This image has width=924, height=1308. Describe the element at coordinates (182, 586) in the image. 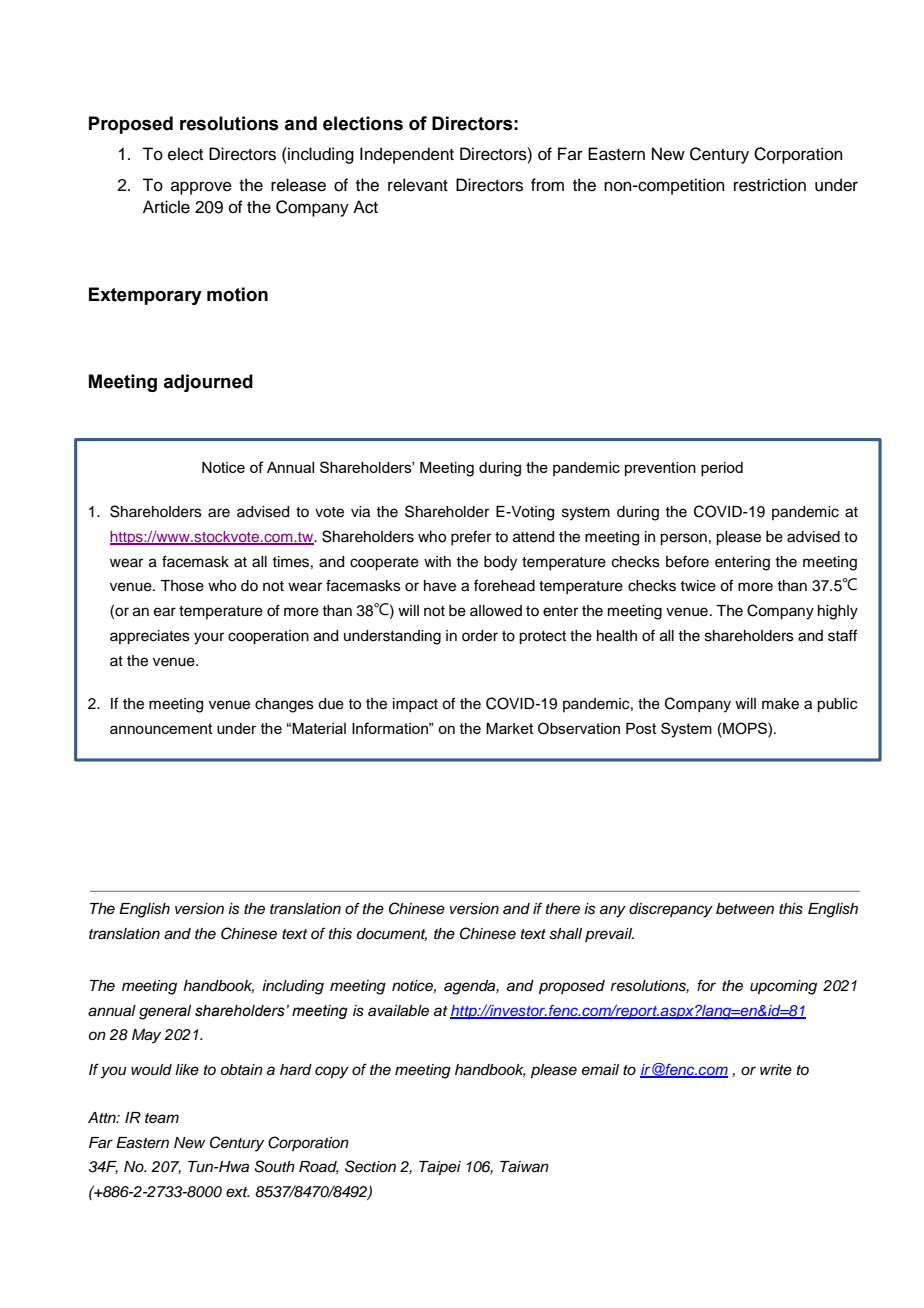

I see `Those` at that location.
